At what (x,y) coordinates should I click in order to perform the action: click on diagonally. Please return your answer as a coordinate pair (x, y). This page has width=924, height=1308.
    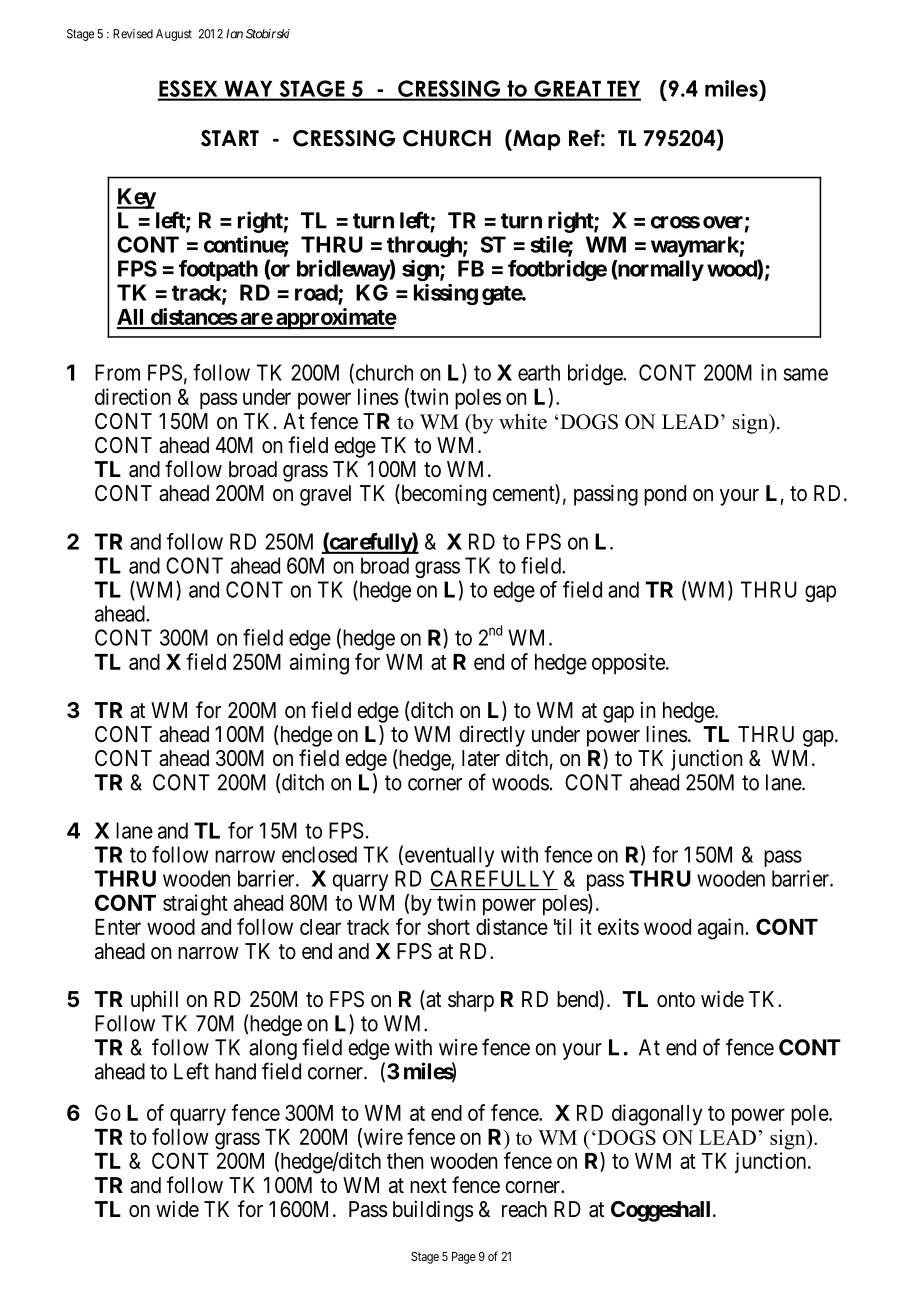
    Looking at the image, I should click on (657, 1115).
